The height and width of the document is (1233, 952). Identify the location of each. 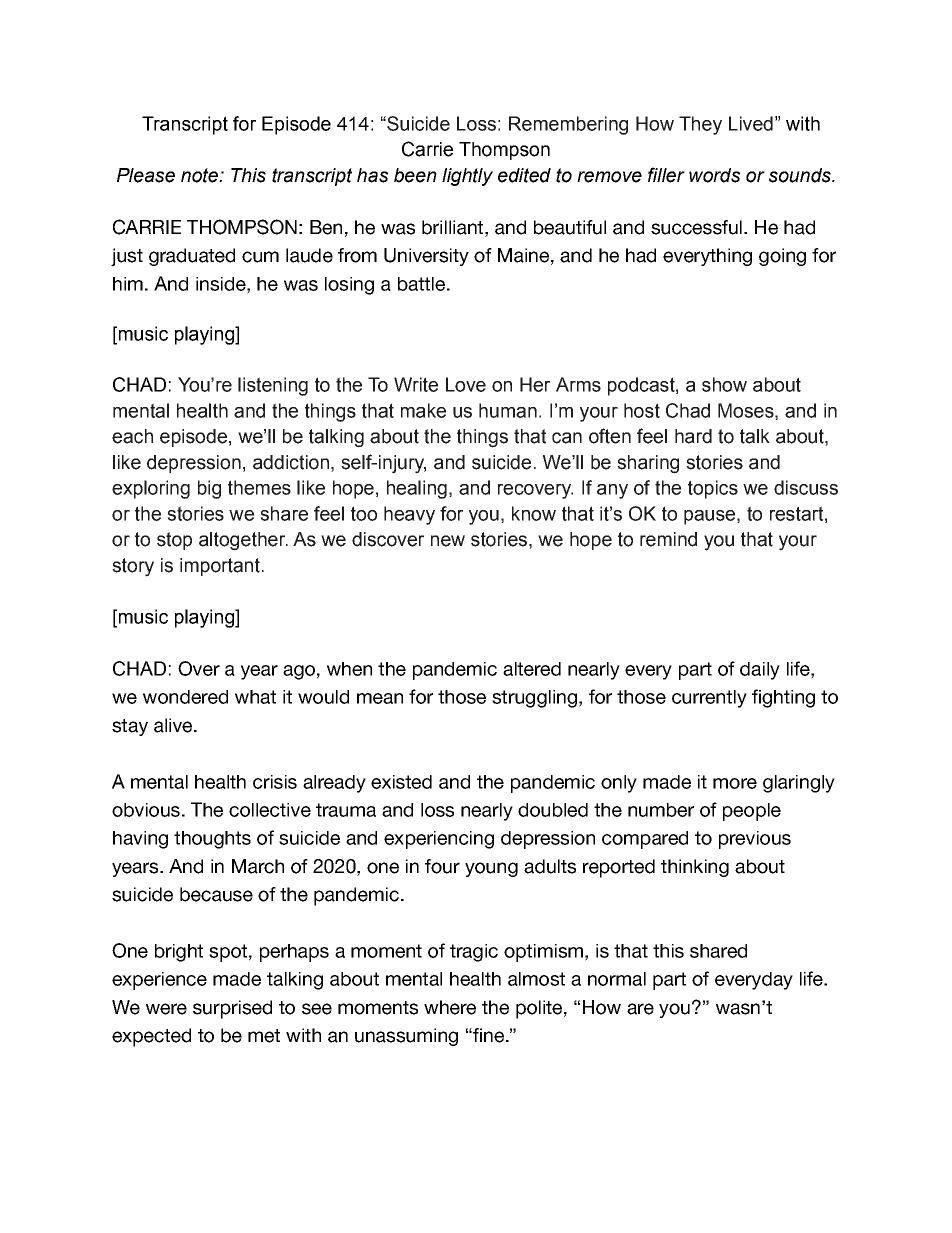
(132, 436).
